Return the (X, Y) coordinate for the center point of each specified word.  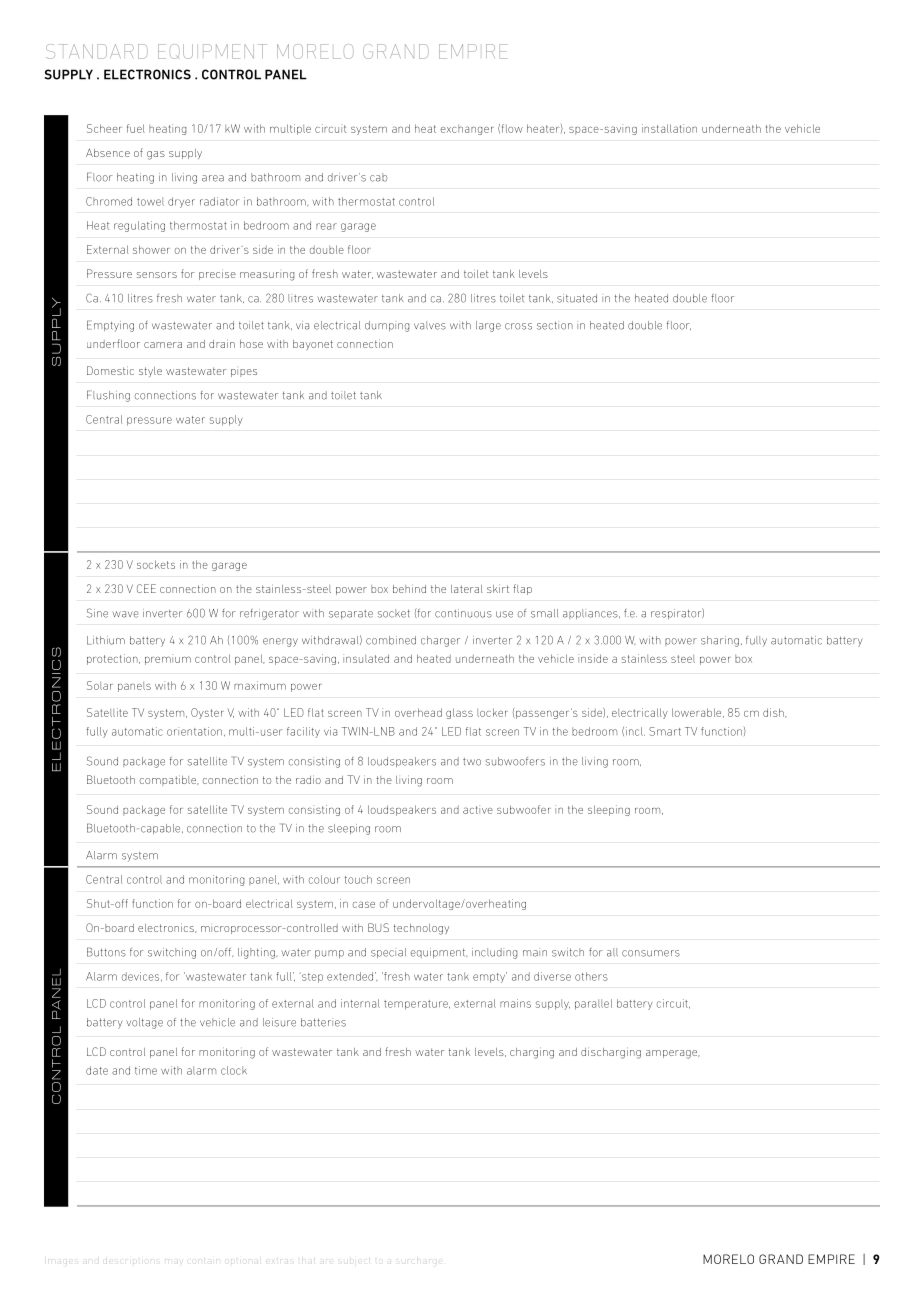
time (146, 1070)
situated (577, 298)
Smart (665, 731)
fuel (136, 128)
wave (125, 614)
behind (409, 588)
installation (669, 128)
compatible (169, 780)
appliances (591, 614)
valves (430, 325)
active (478, 809)
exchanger (467, 130)
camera (163, 345)
